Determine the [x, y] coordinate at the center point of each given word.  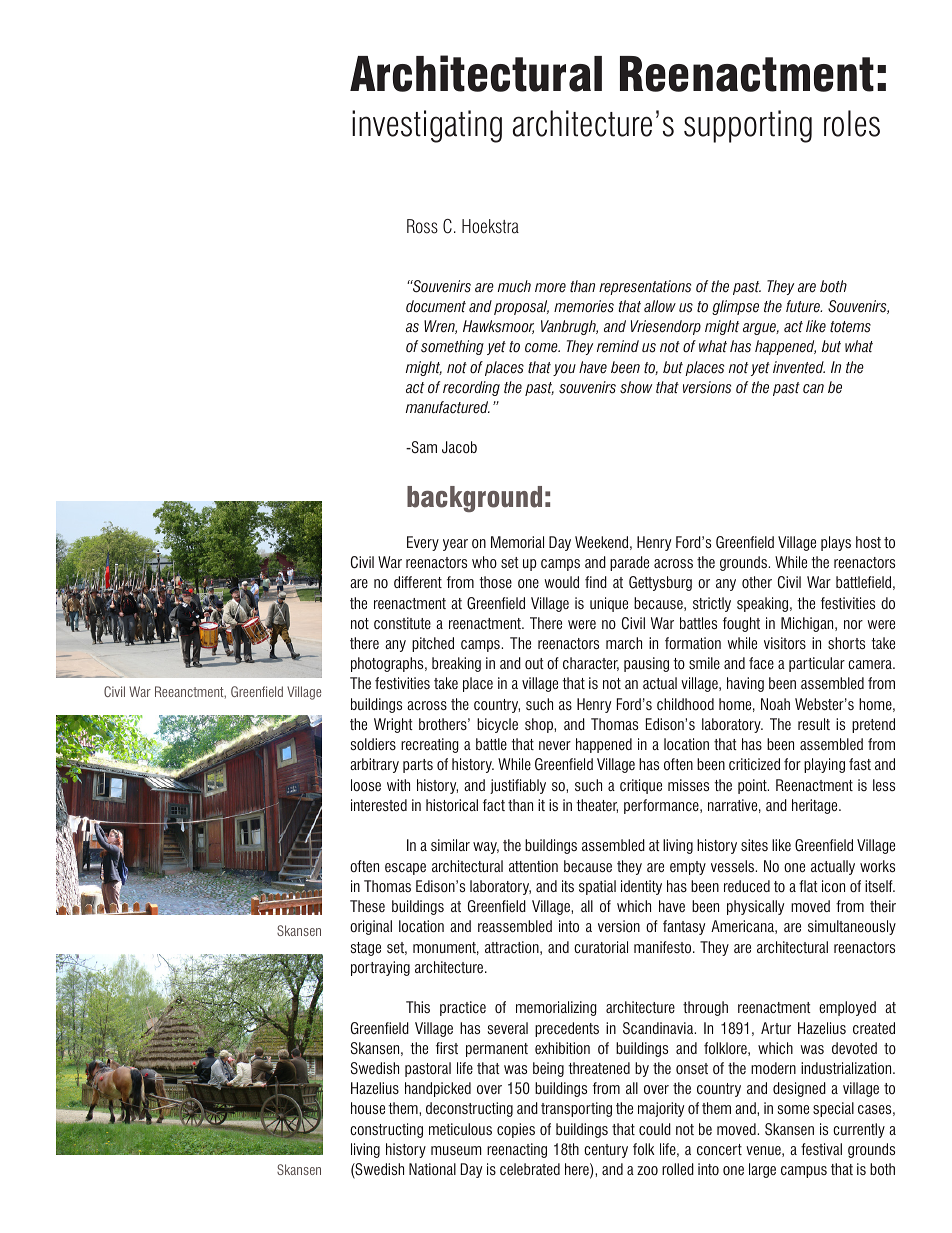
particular [817, 664]
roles [852, 123]
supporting [748, 126]
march [624, 643]
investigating [427, 126]
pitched [433, 644]
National [432, 1169]
